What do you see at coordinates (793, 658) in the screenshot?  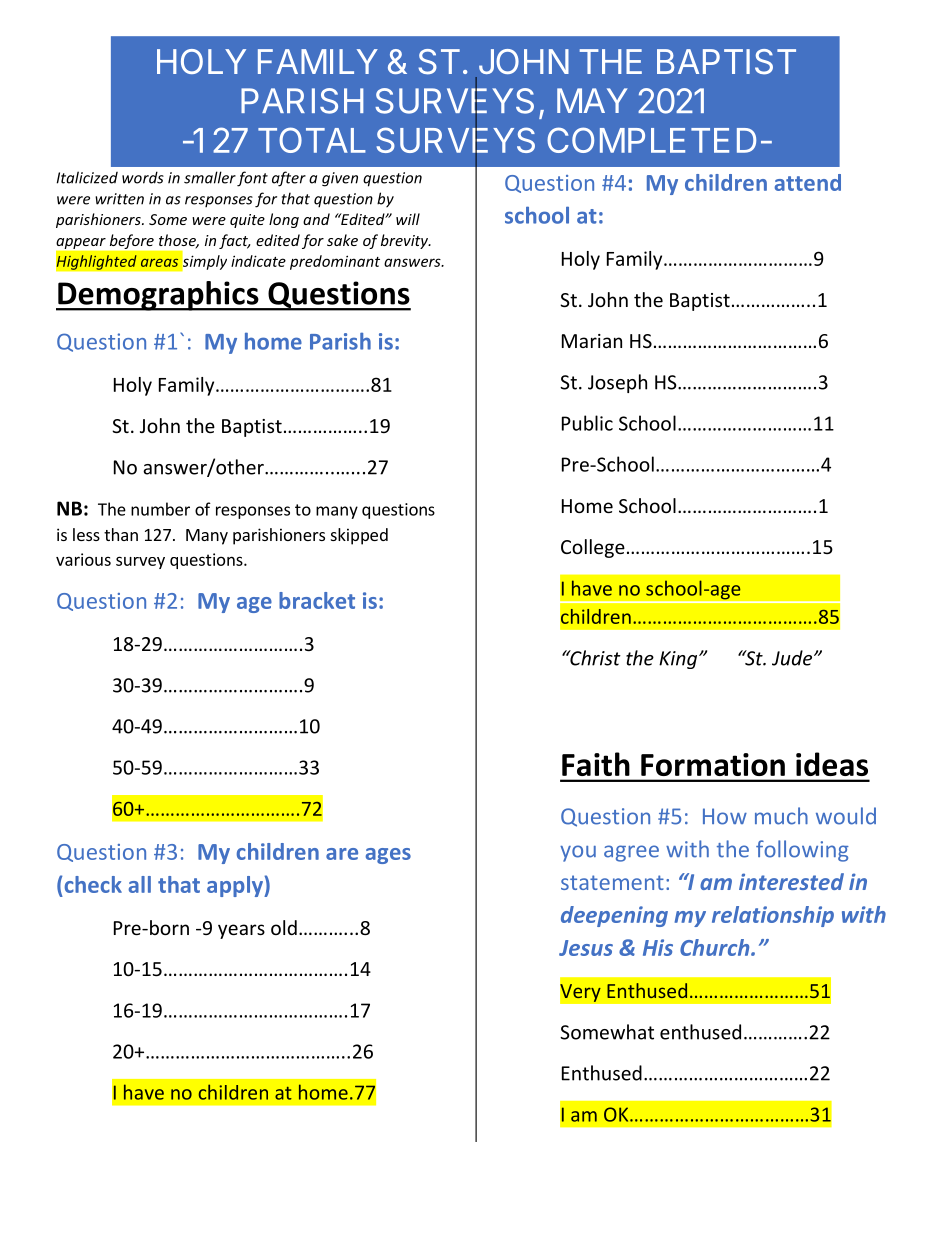 I see `Jude` at bounding box center [793, 658].
